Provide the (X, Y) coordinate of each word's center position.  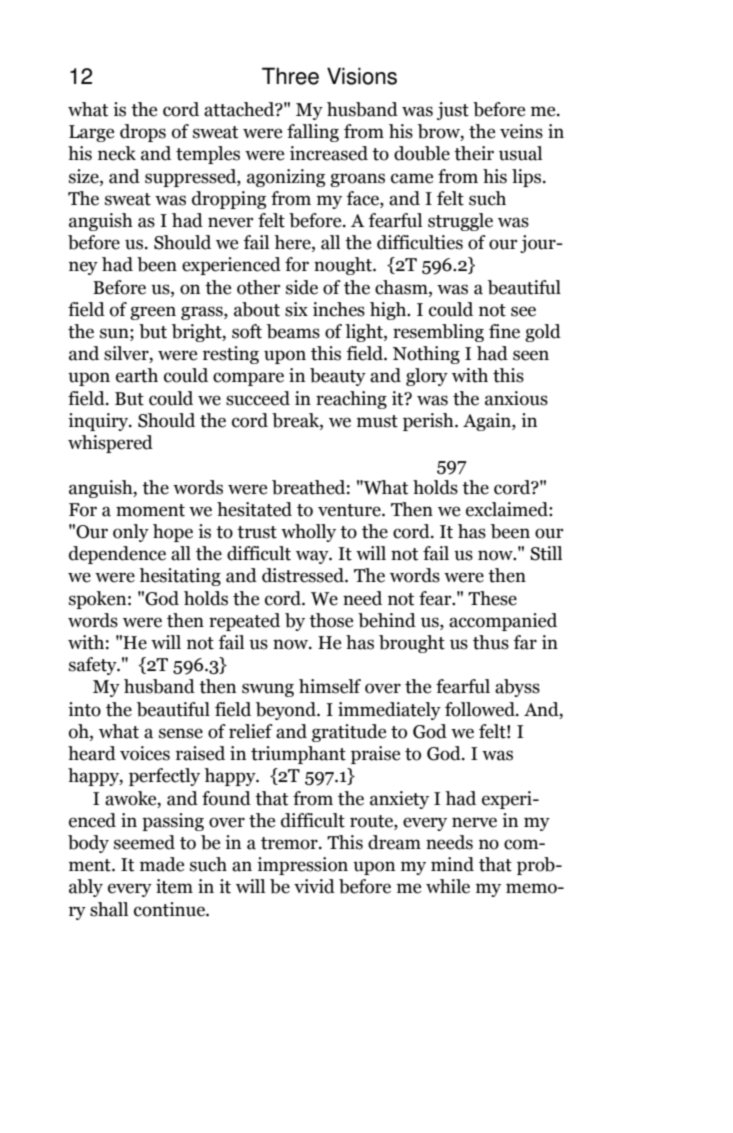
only (131, 533)
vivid (314, 886)
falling (313, 133)
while (448, 886)
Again (488, 422)
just (453, 111)
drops (143, 133)
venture (350, 510)
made (162, 864)
